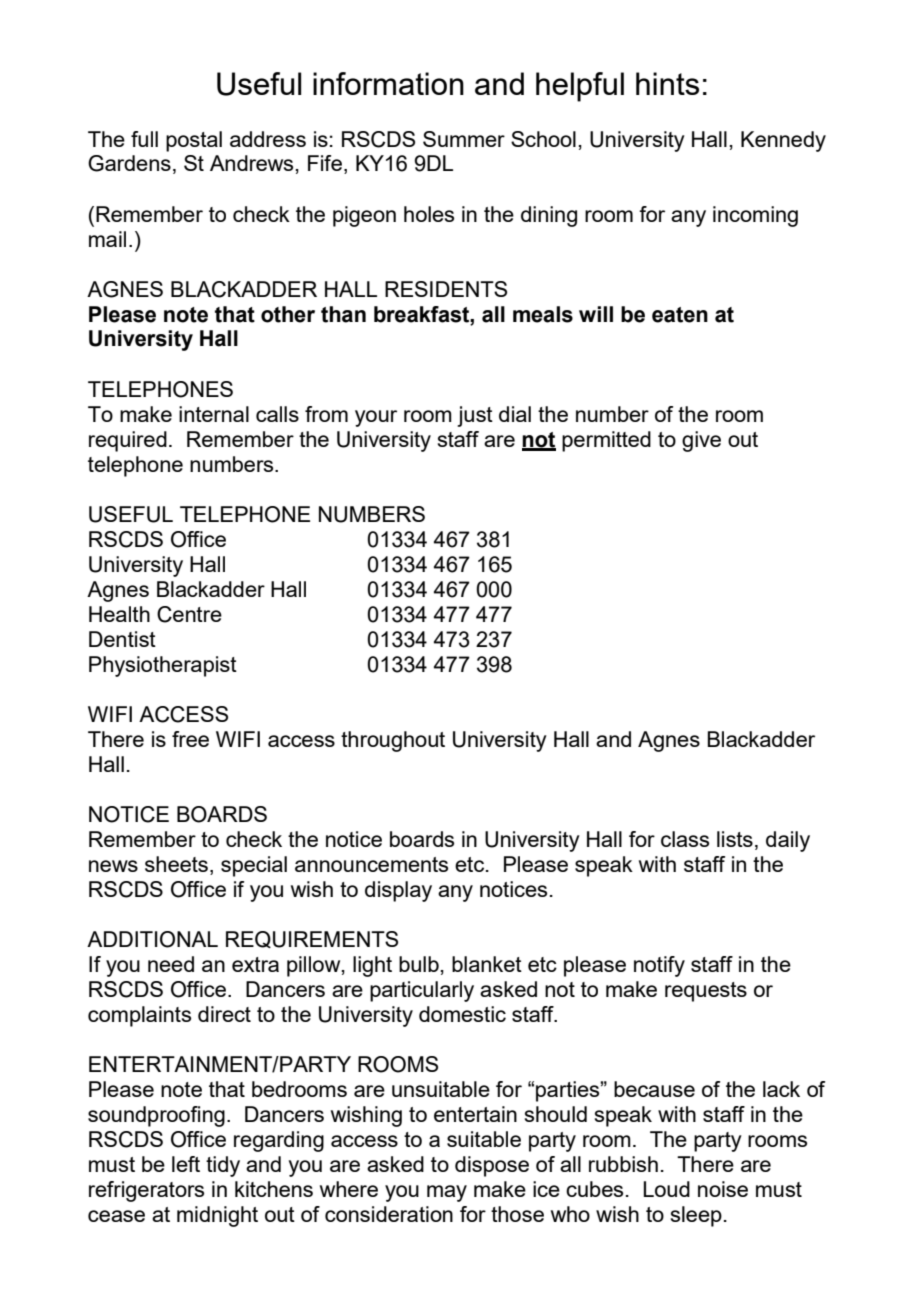 The height and width of the screenshot is (1308, 924). Describe the element at coordinates (189, 614) in the screenshot. I see `Centre` at that location.
